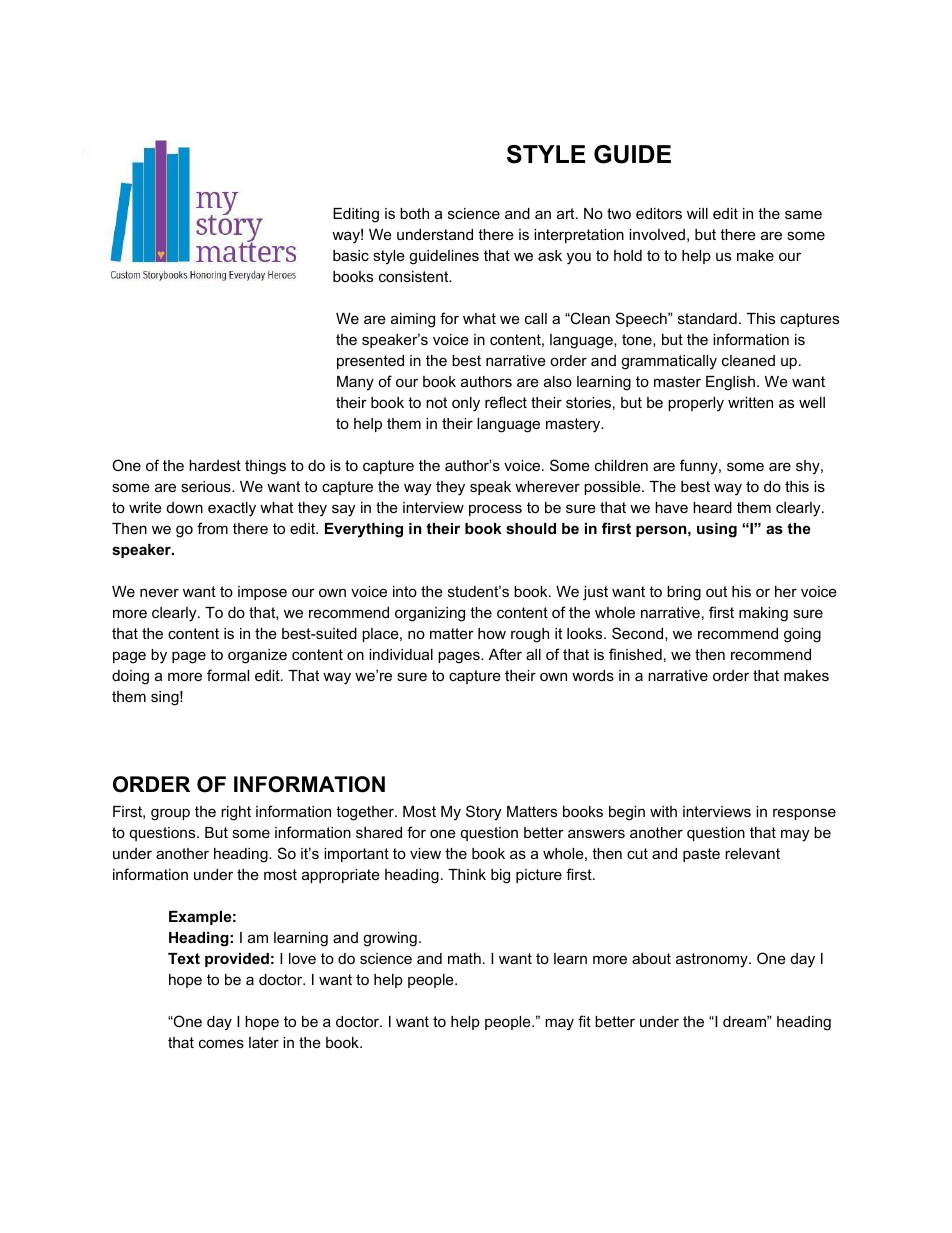  Describe the element at coordinates (351, 255) in the document. I see `basic` at that location.
